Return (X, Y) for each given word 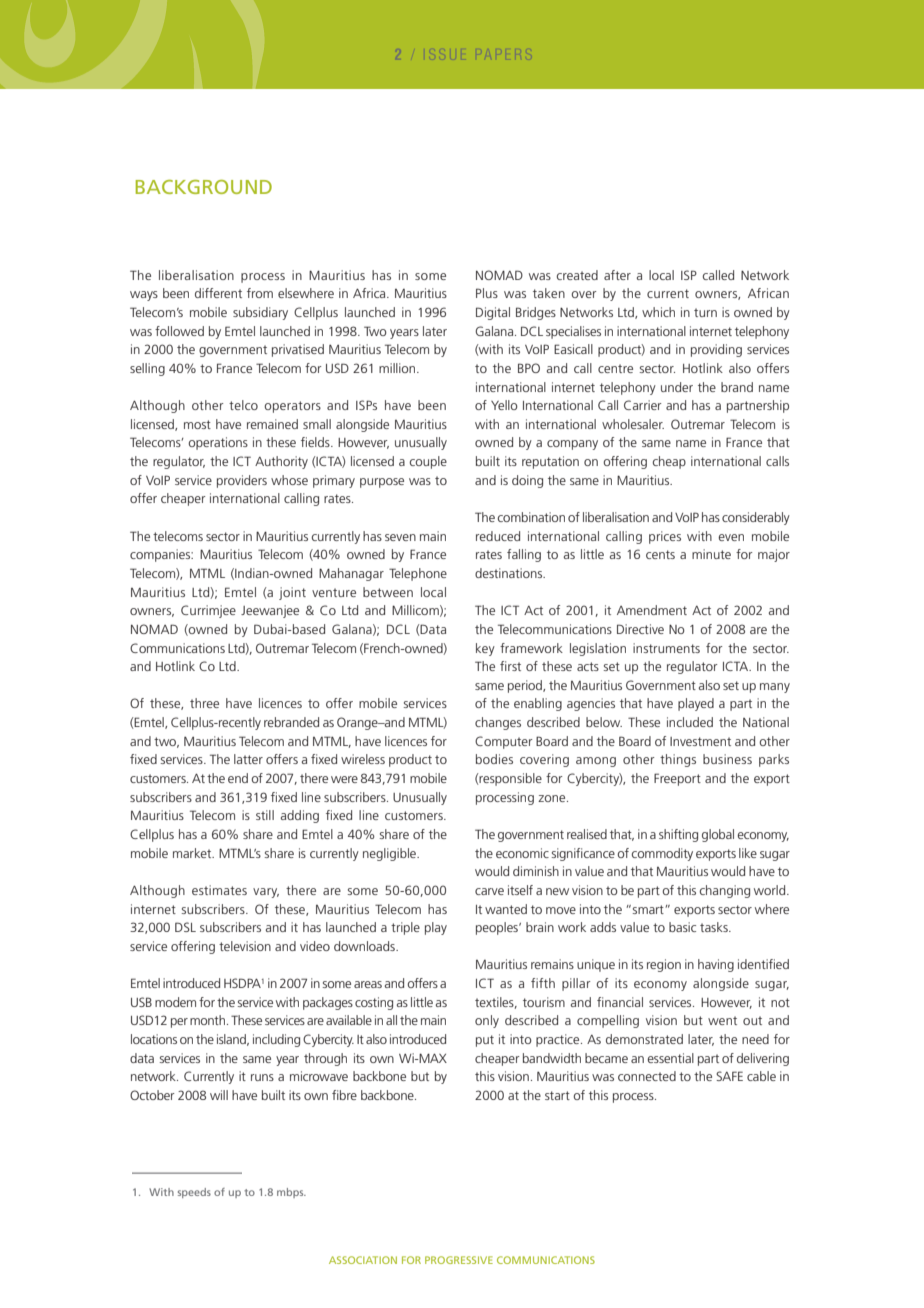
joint (292, 593)
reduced (498, 536)
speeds (194, 1193)
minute (711, 554)
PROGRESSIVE (459, 1260)
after (617, 275)
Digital (493, 313)
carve (489, 891)
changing (724, 891)
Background (204, 187)
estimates (219, 890)
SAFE (729, 1076)
